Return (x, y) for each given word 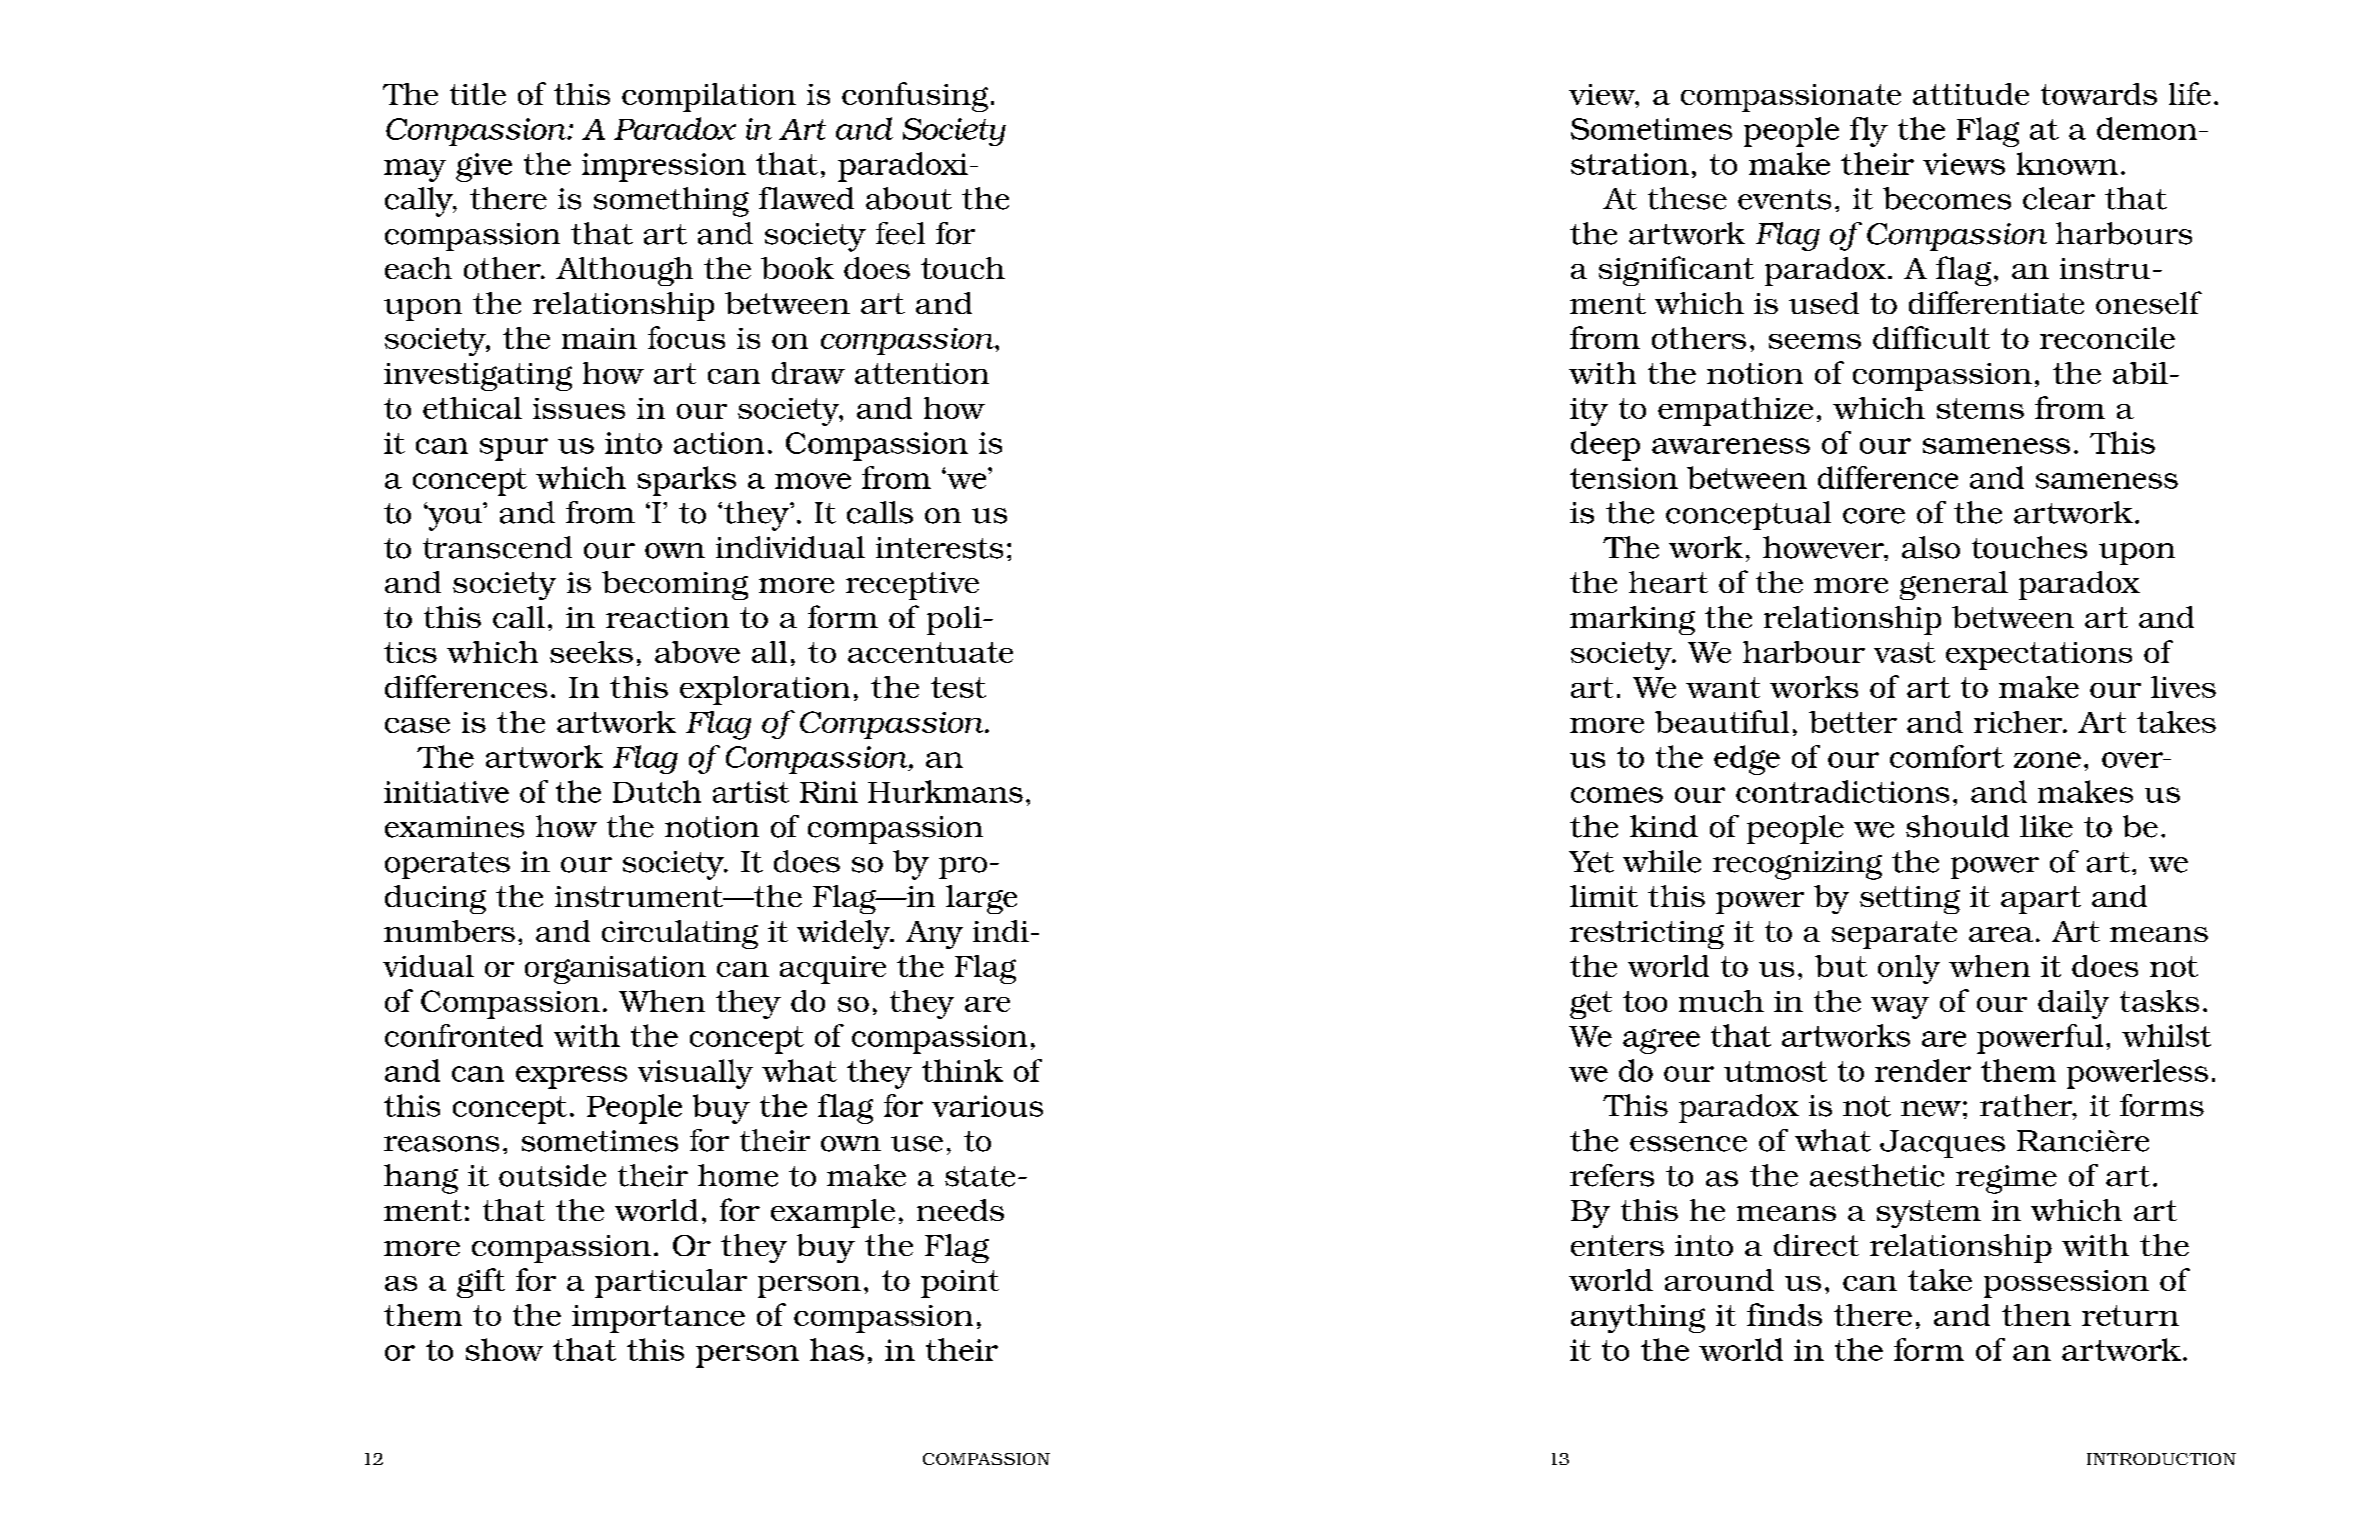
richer (2019, 722)
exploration (765, 690)
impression (664, 167)
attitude (1971, 94)
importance (658, 1319)
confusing (915, 97)
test (958, 687)
